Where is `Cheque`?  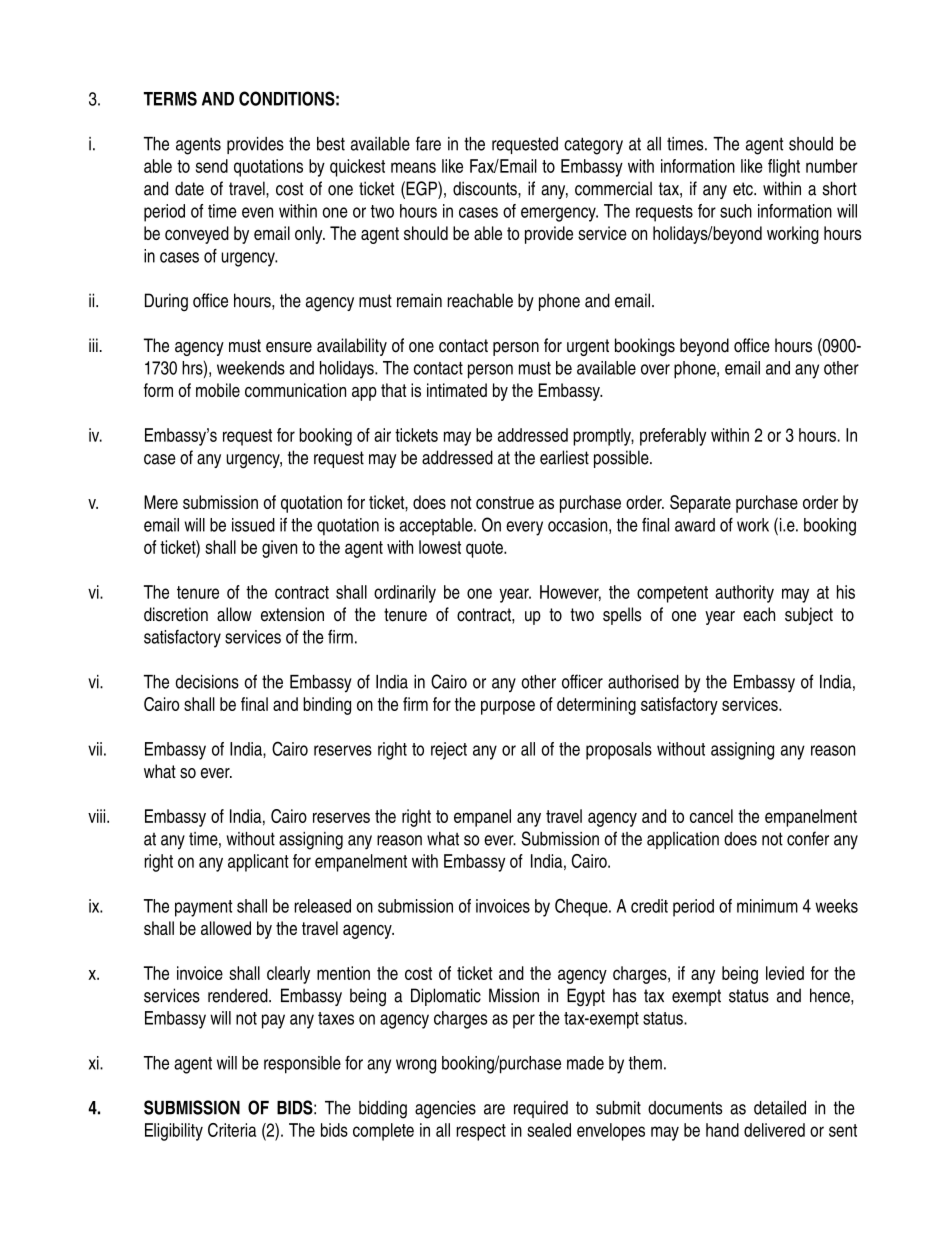 Cheque is located at coordinates (582, 907).
